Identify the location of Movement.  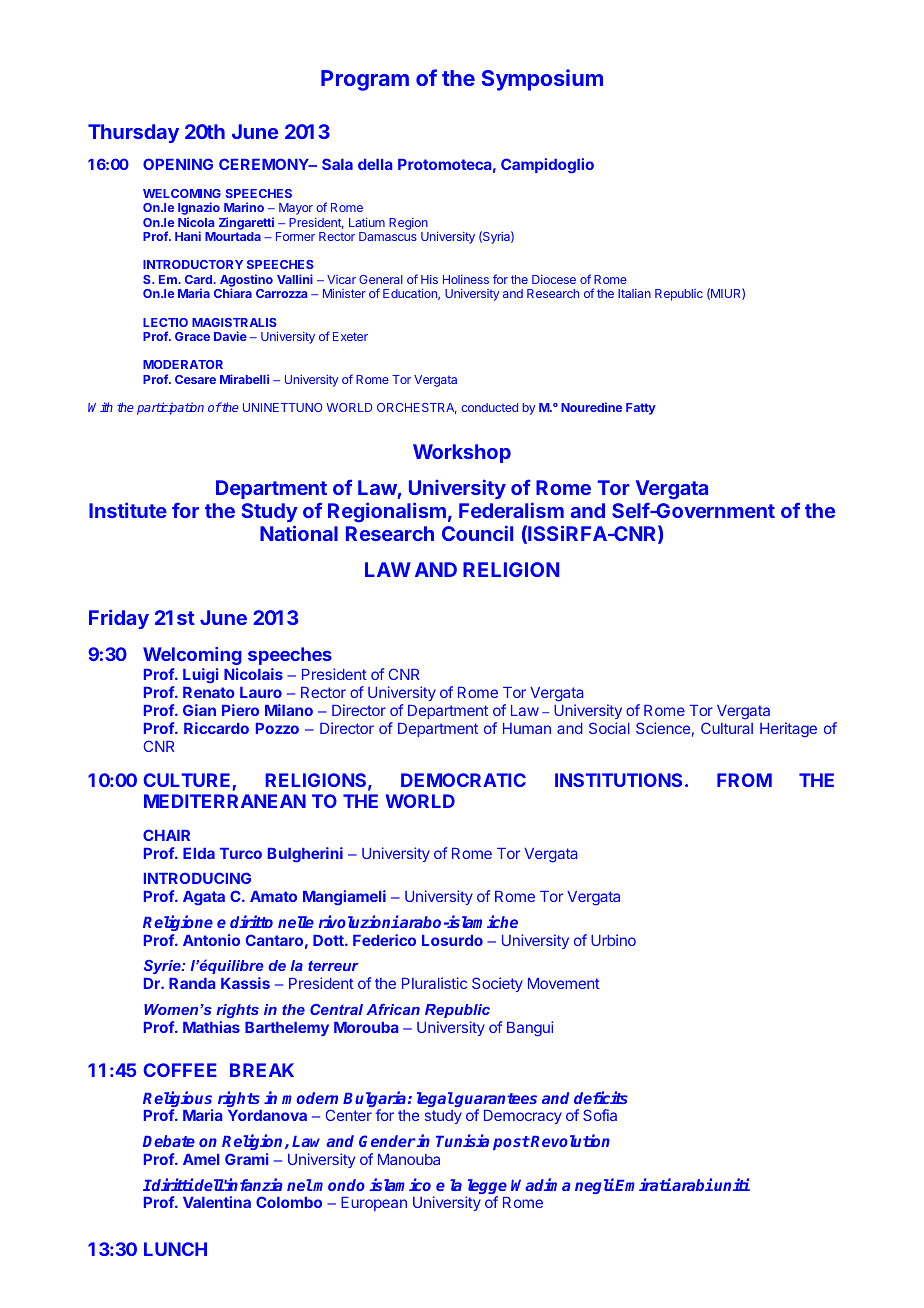
(564, 983).
